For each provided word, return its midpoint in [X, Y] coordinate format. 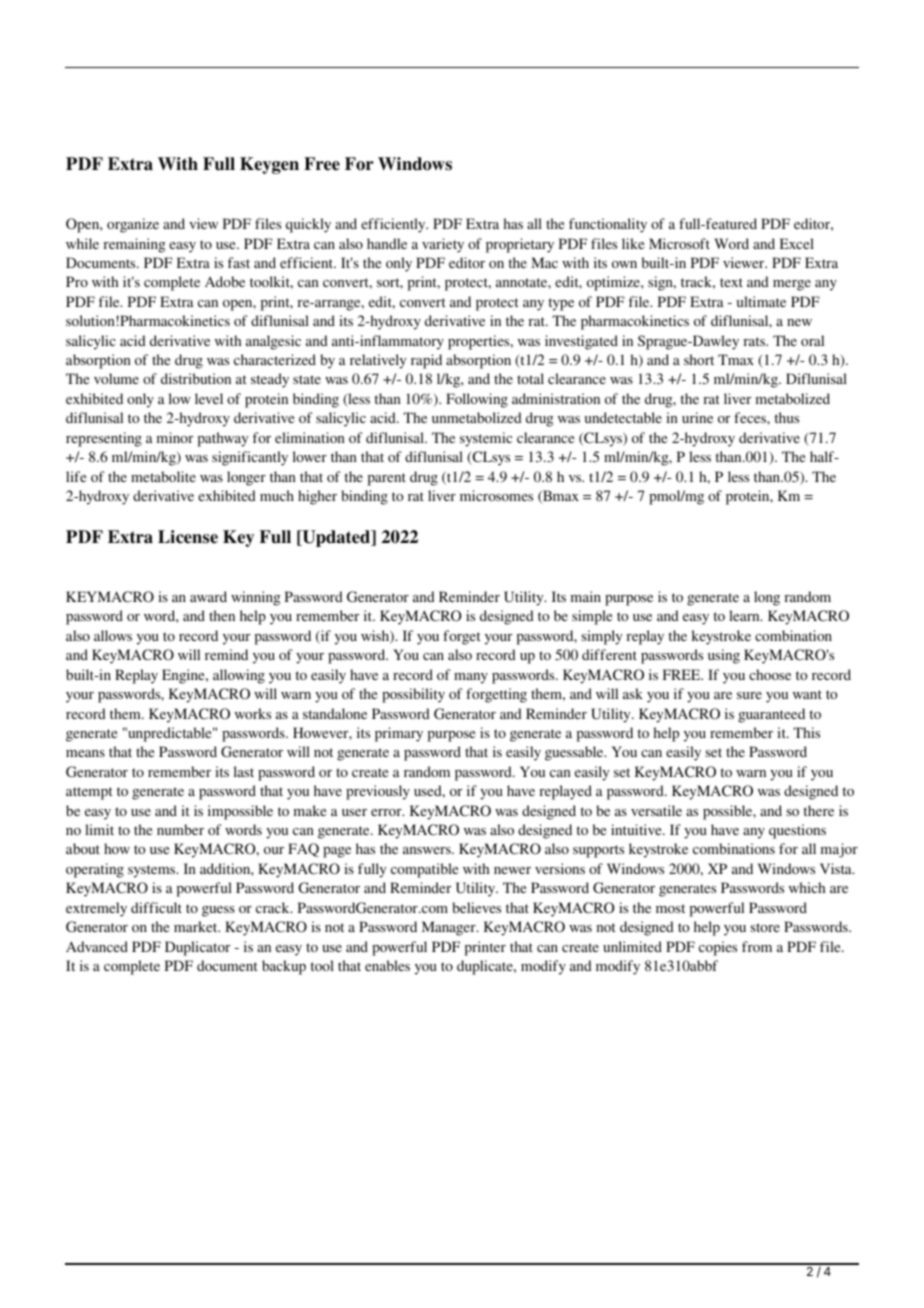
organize [133, 225]
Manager [450, 928]
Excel [797, 243]
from [757, 946]
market [197, 926]
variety [443, 245]
